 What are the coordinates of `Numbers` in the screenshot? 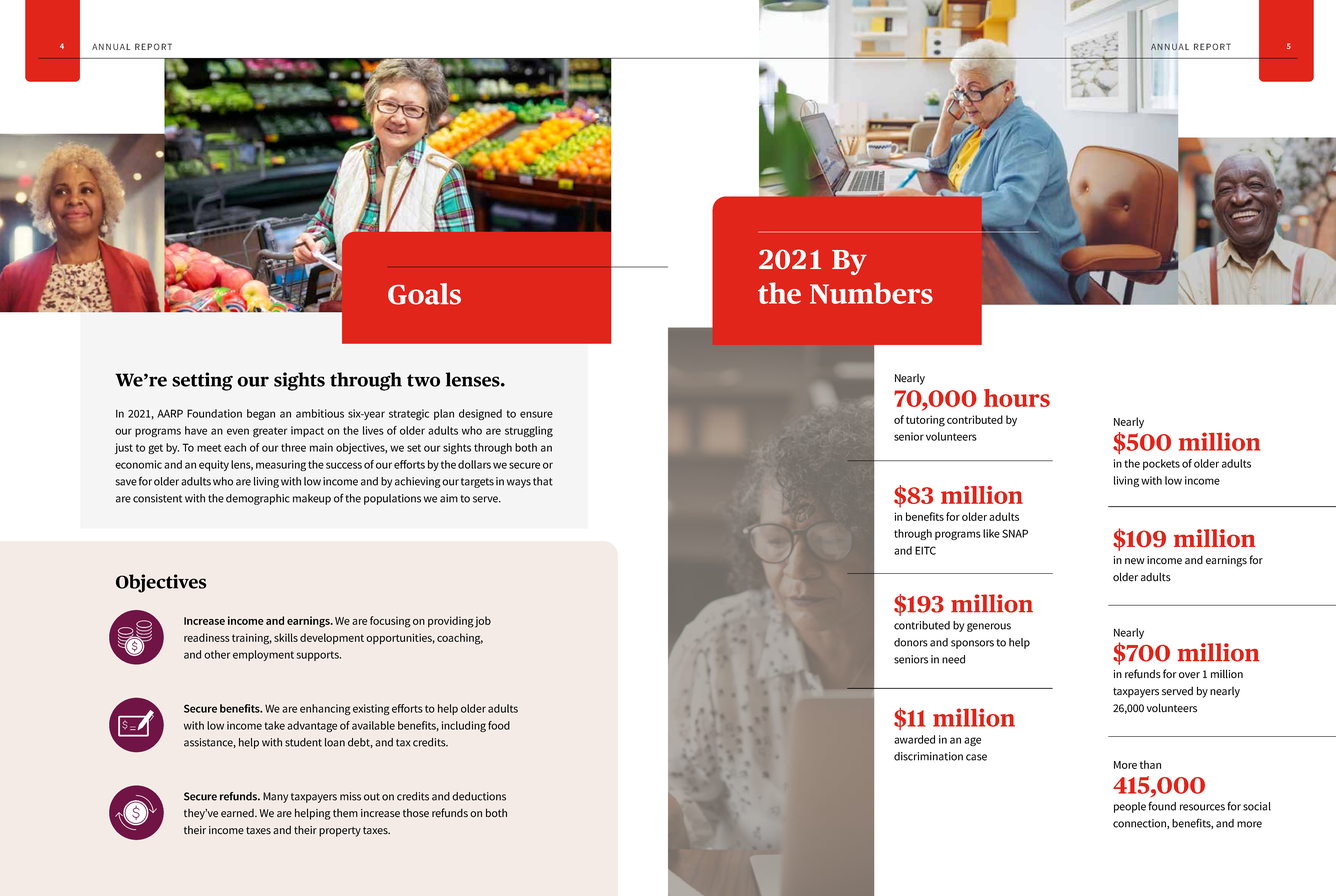 It's located at (871, 293).
